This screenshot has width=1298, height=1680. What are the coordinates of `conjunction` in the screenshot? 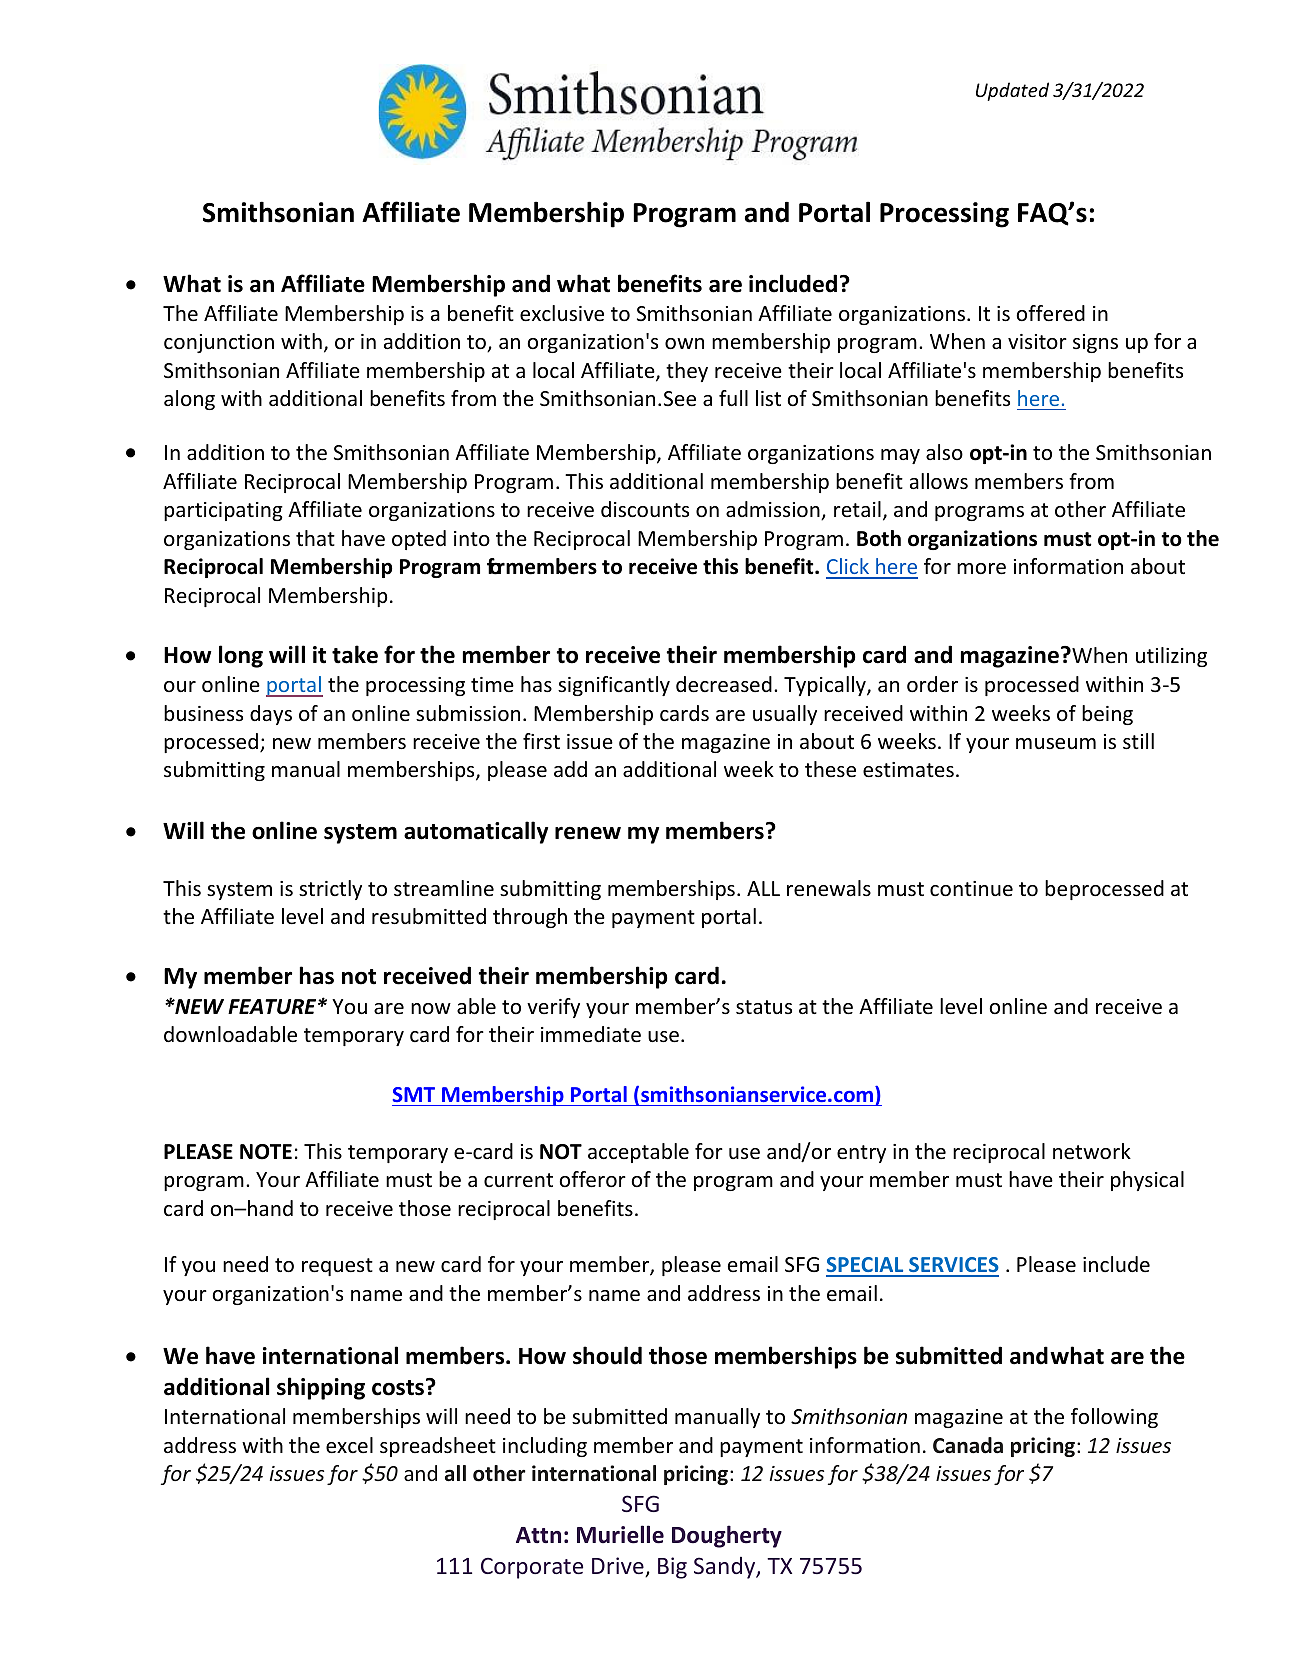 It's located at (219, 343).
